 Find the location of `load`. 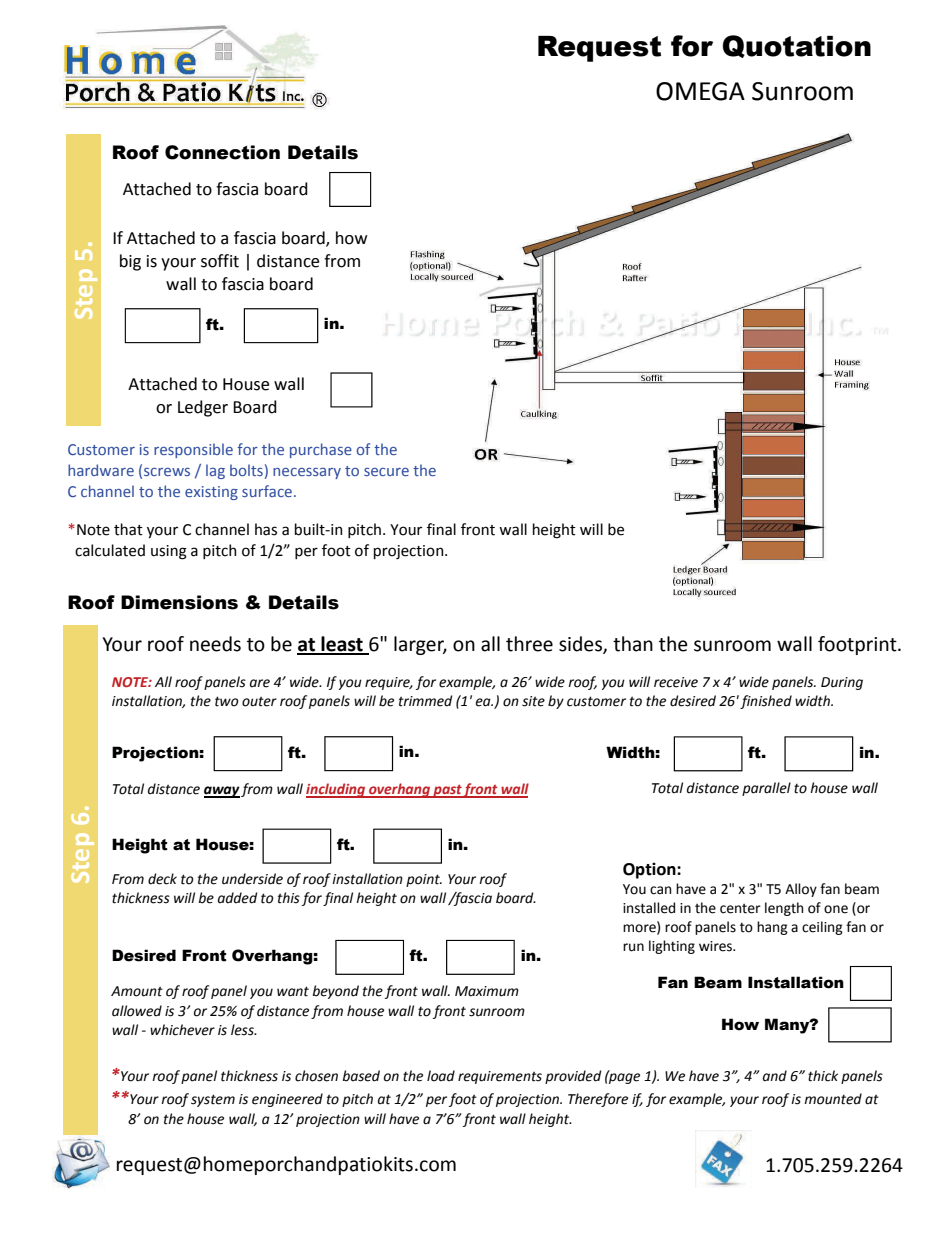

load is located at coordinates (441, 1076).
